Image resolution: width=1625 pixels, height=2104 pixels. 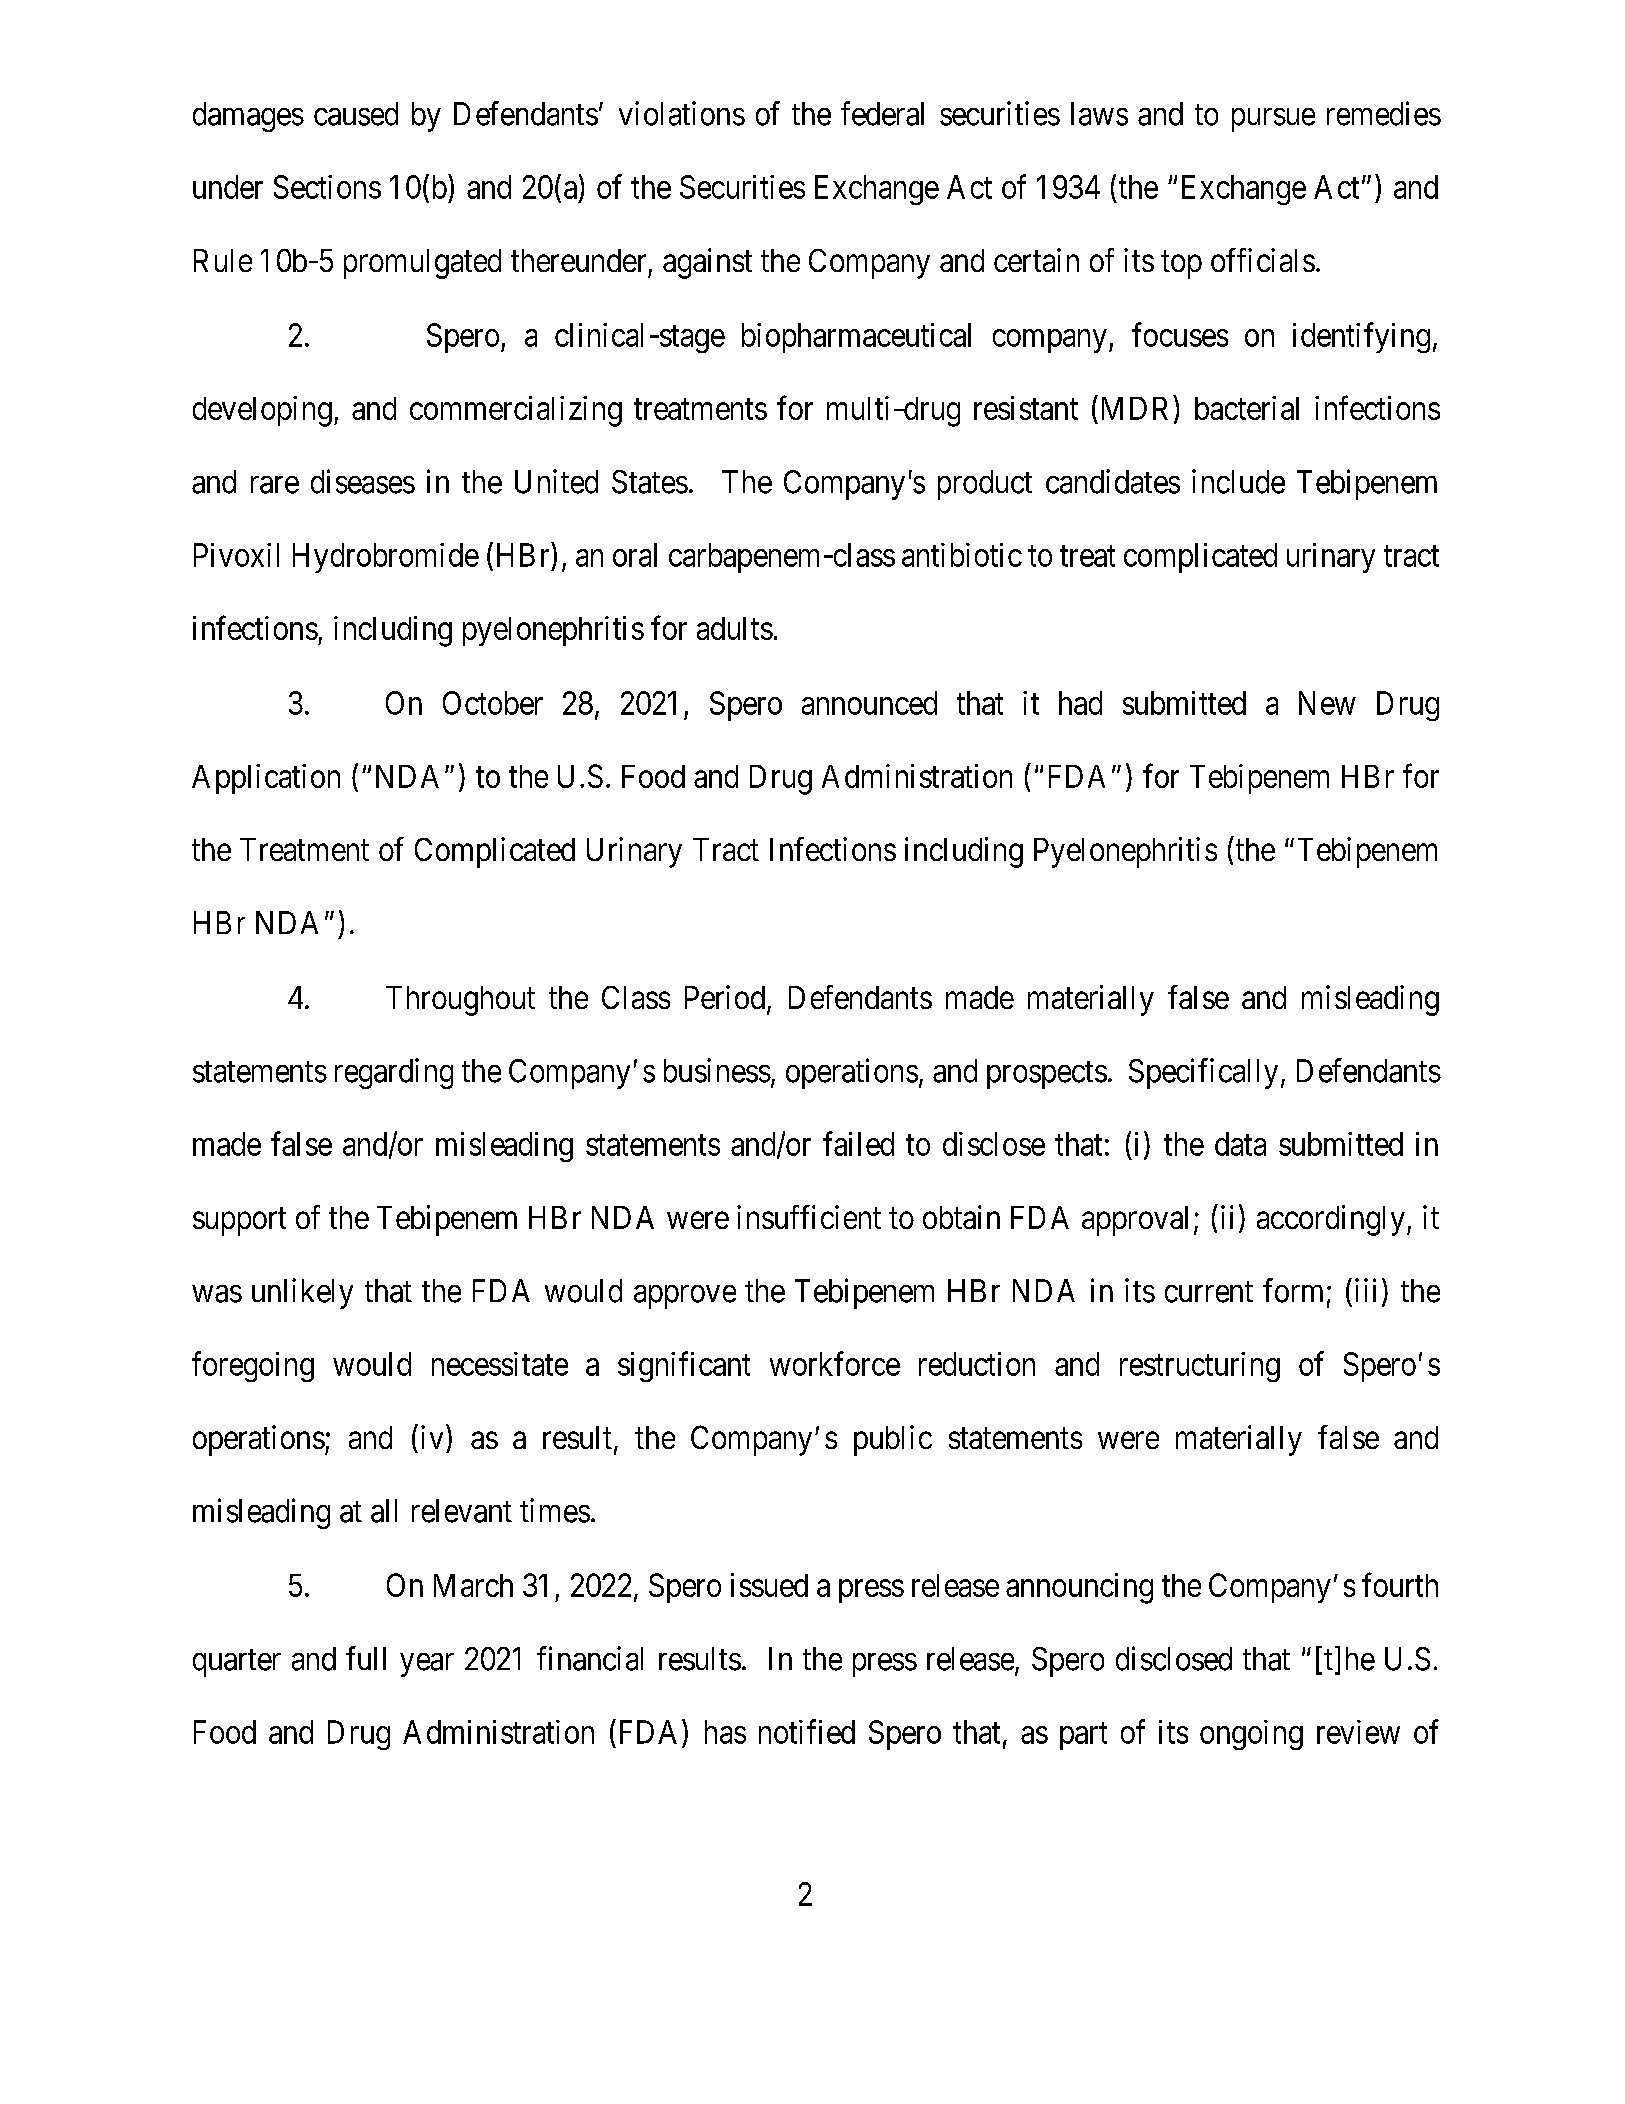 I want to click on full, so click(x=366, y=1658).
